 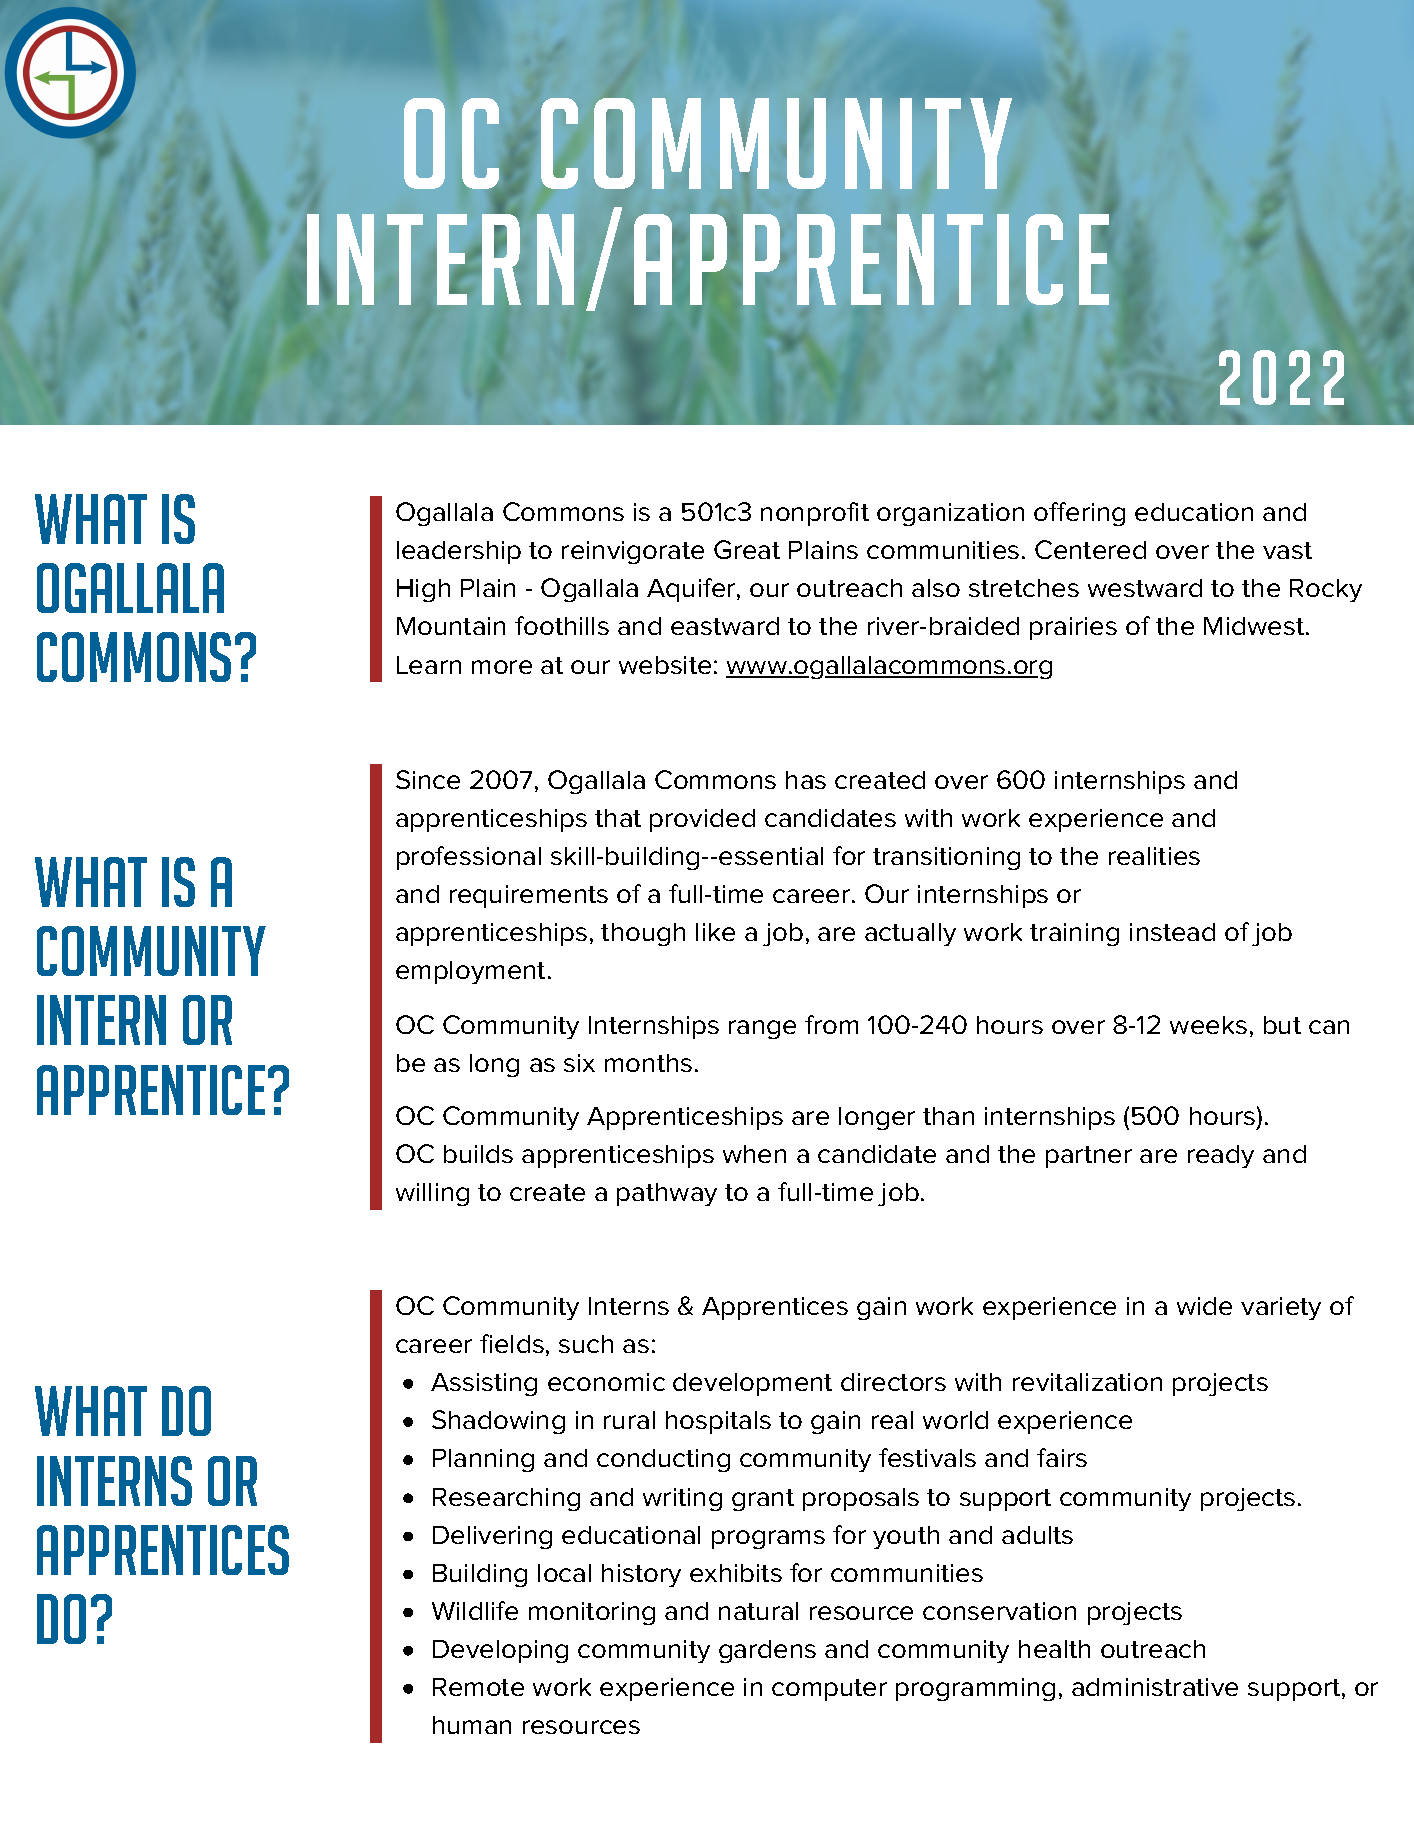 What do you see at coordinates (1287, 550) in the screenshot?
I see `vast` at bounding box center [1287, 550].
